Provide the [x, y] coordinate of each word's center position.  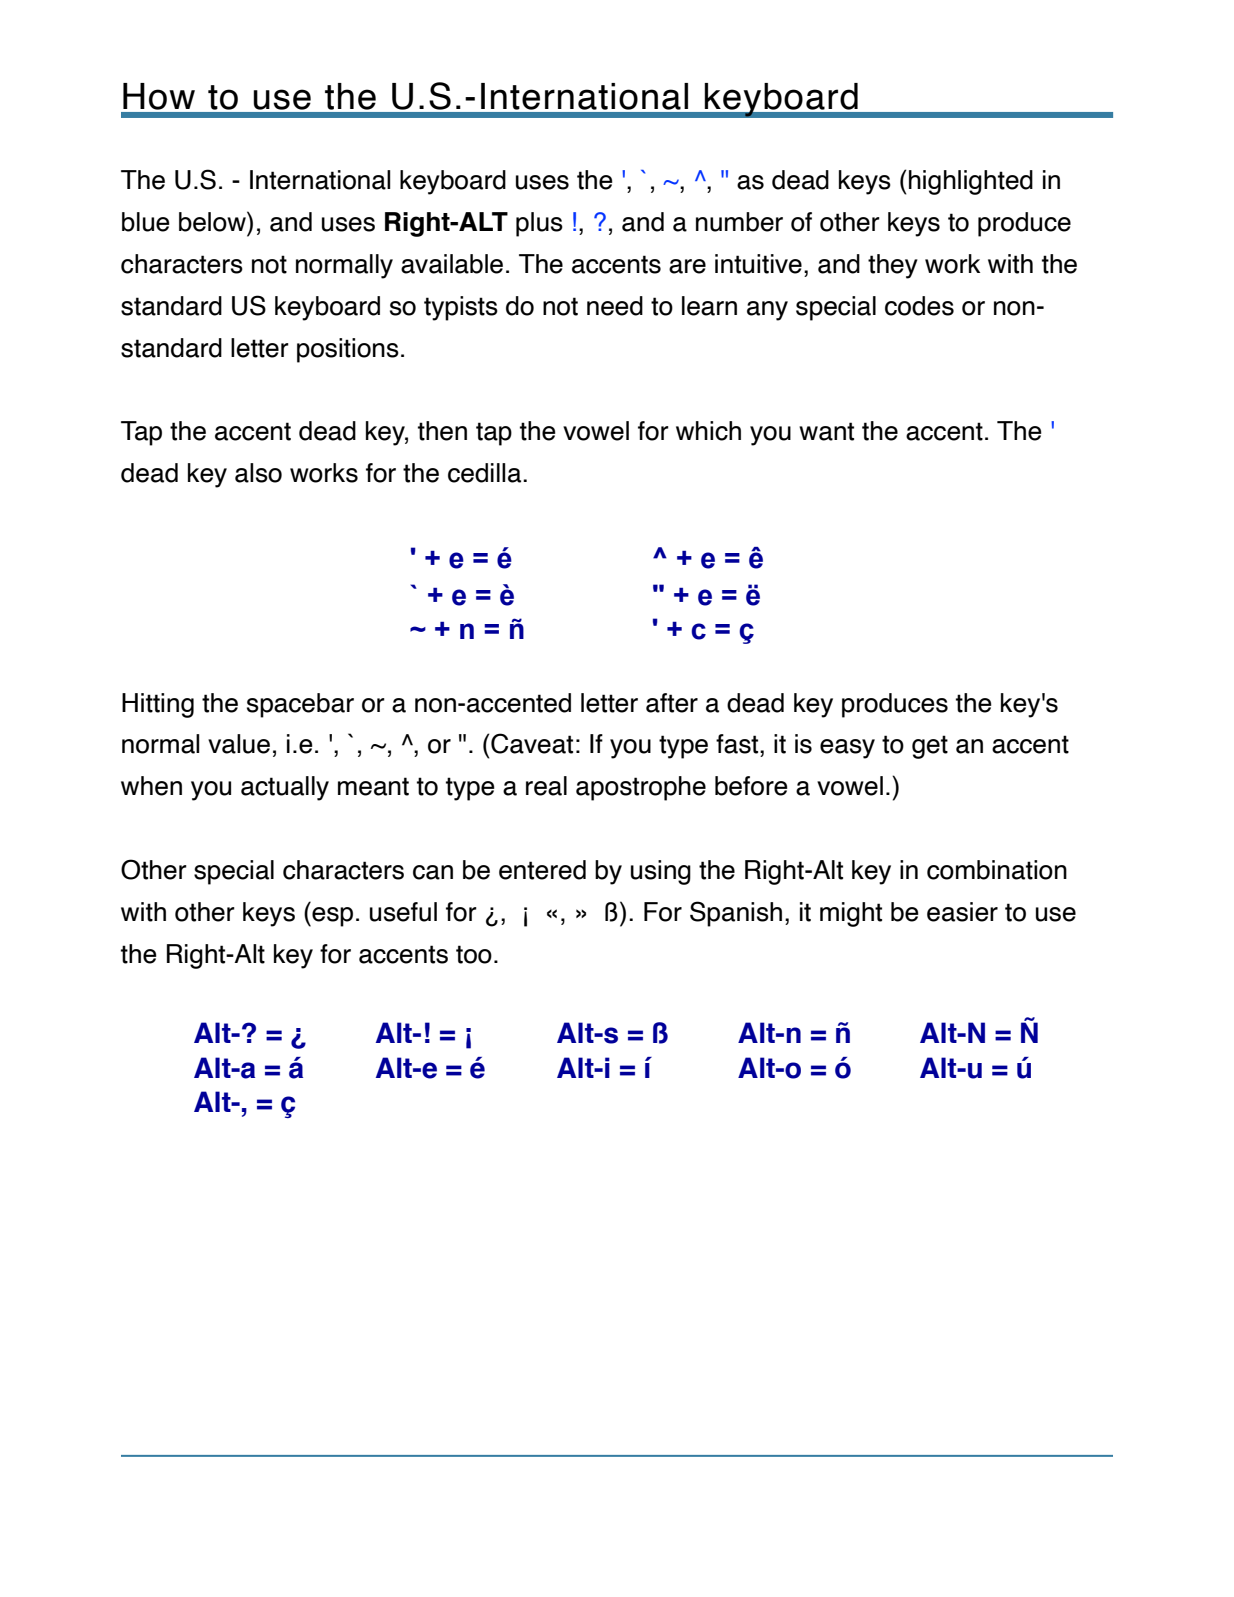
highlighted [971, 182]
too [474, 954]
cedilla [486, 473]
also [258, 473]
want [826, 431]
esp [331, 917]
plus [539, 224]
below [213, 221]
